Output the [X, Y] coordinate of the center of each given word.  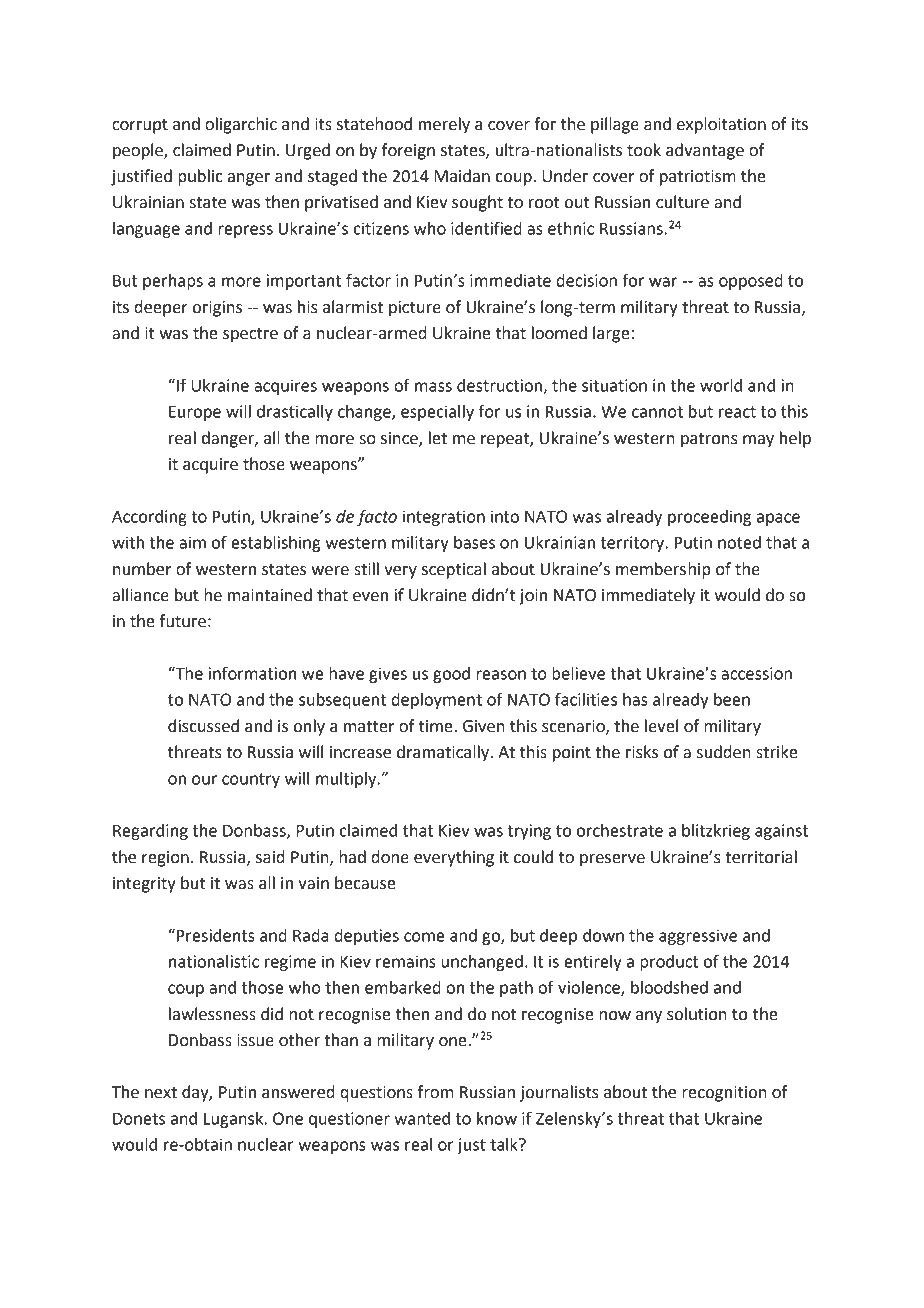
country [251, 780]
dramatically [444, 753]
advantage [705, 151]
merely [444, 125]
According [149, 518]
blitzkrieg [716, 832]
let [438, 438]
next [161, 1093]
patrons [709, 440]
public [200, 177]
